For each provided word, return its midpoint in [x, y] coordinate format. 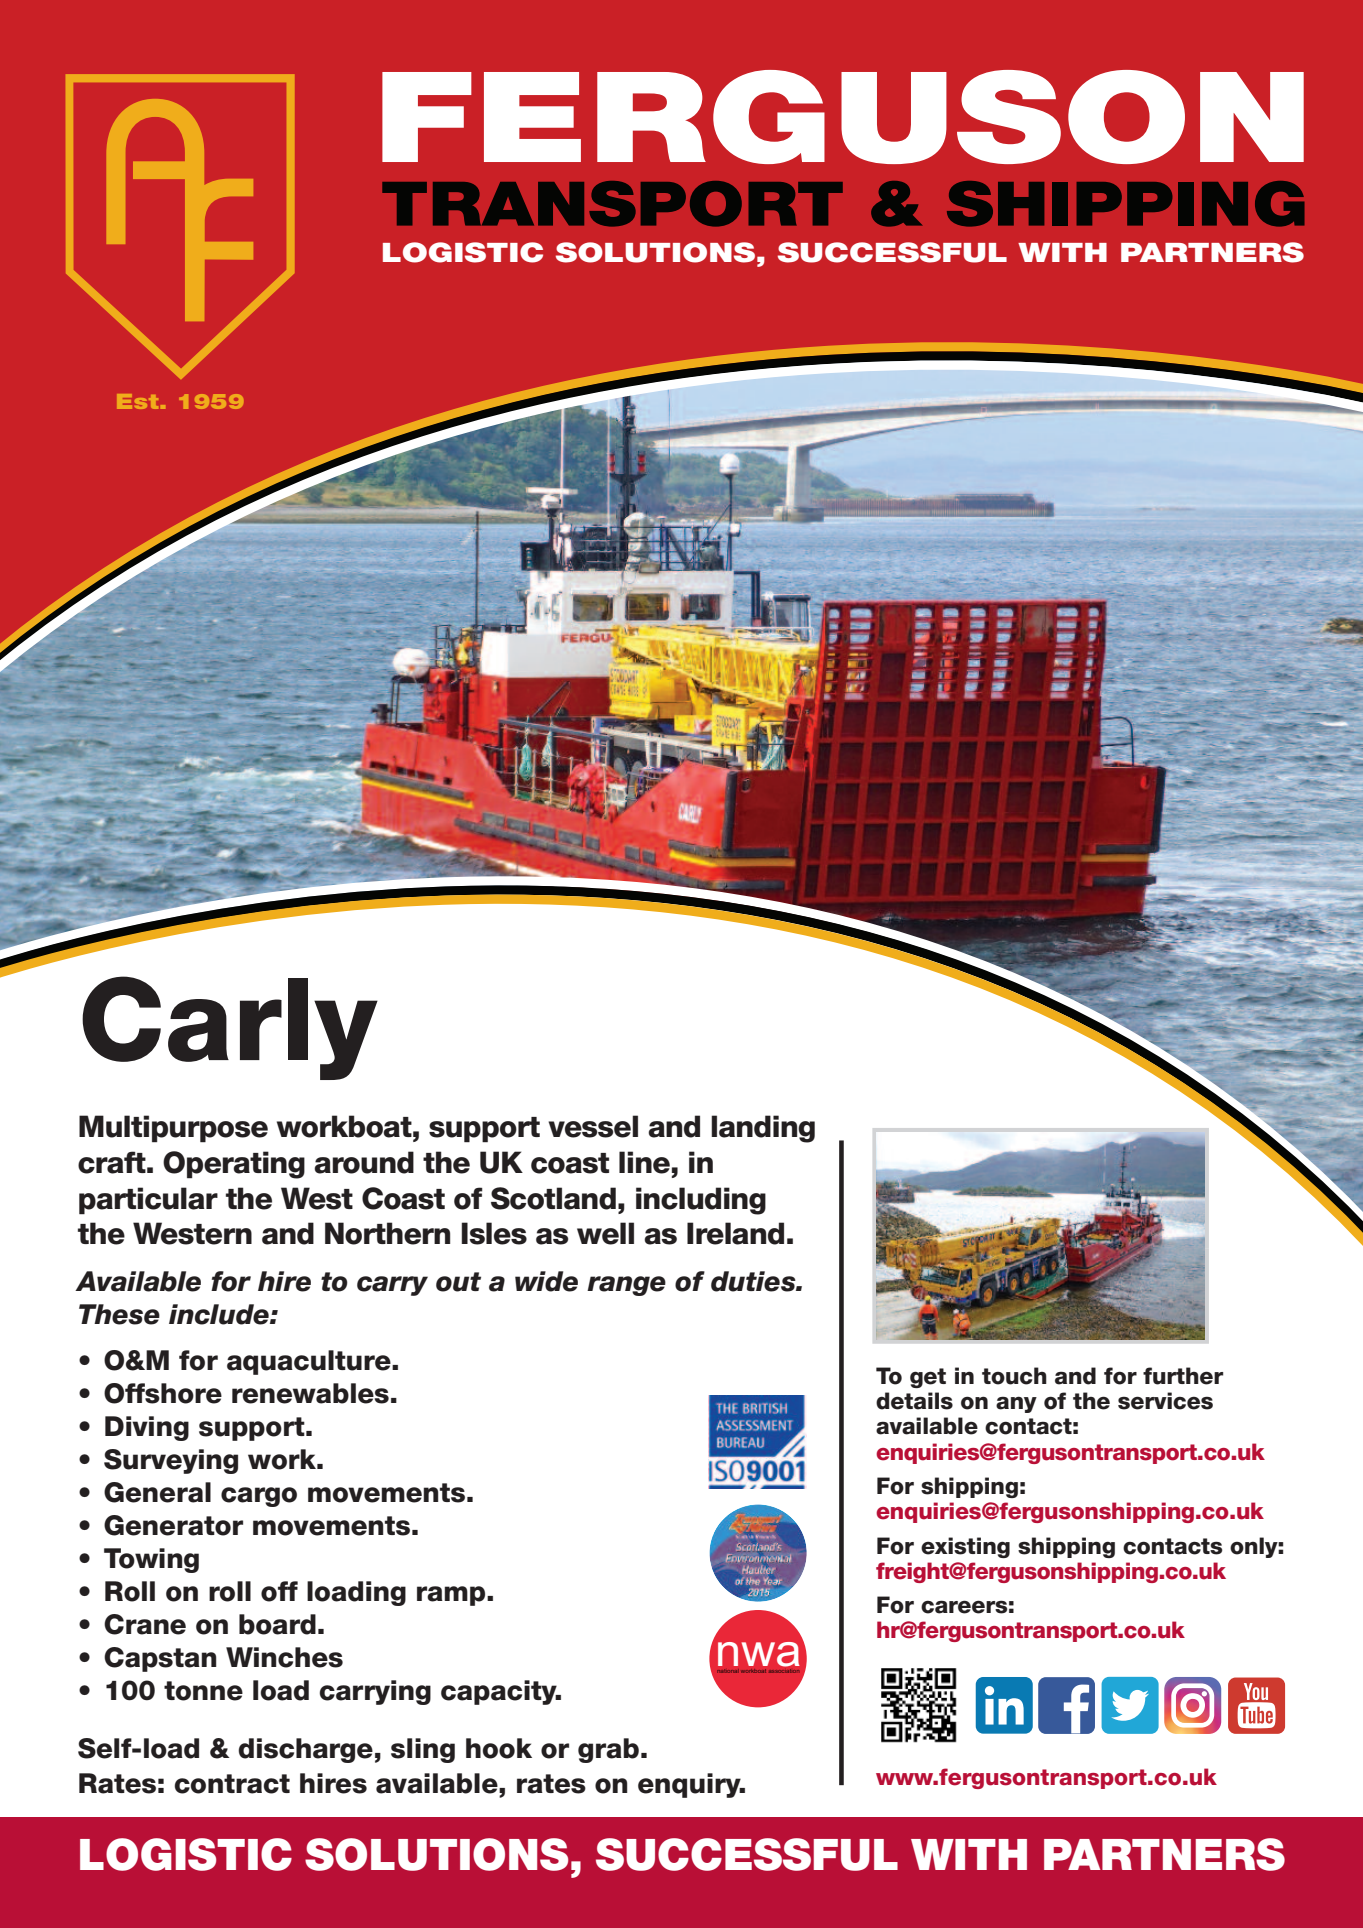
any [1016, 1404]
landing [763, 1129]
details [914, 1401]
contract [232, 1784]
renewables [310, 1393]
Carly [230, 1028]
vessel [593, 1126]
